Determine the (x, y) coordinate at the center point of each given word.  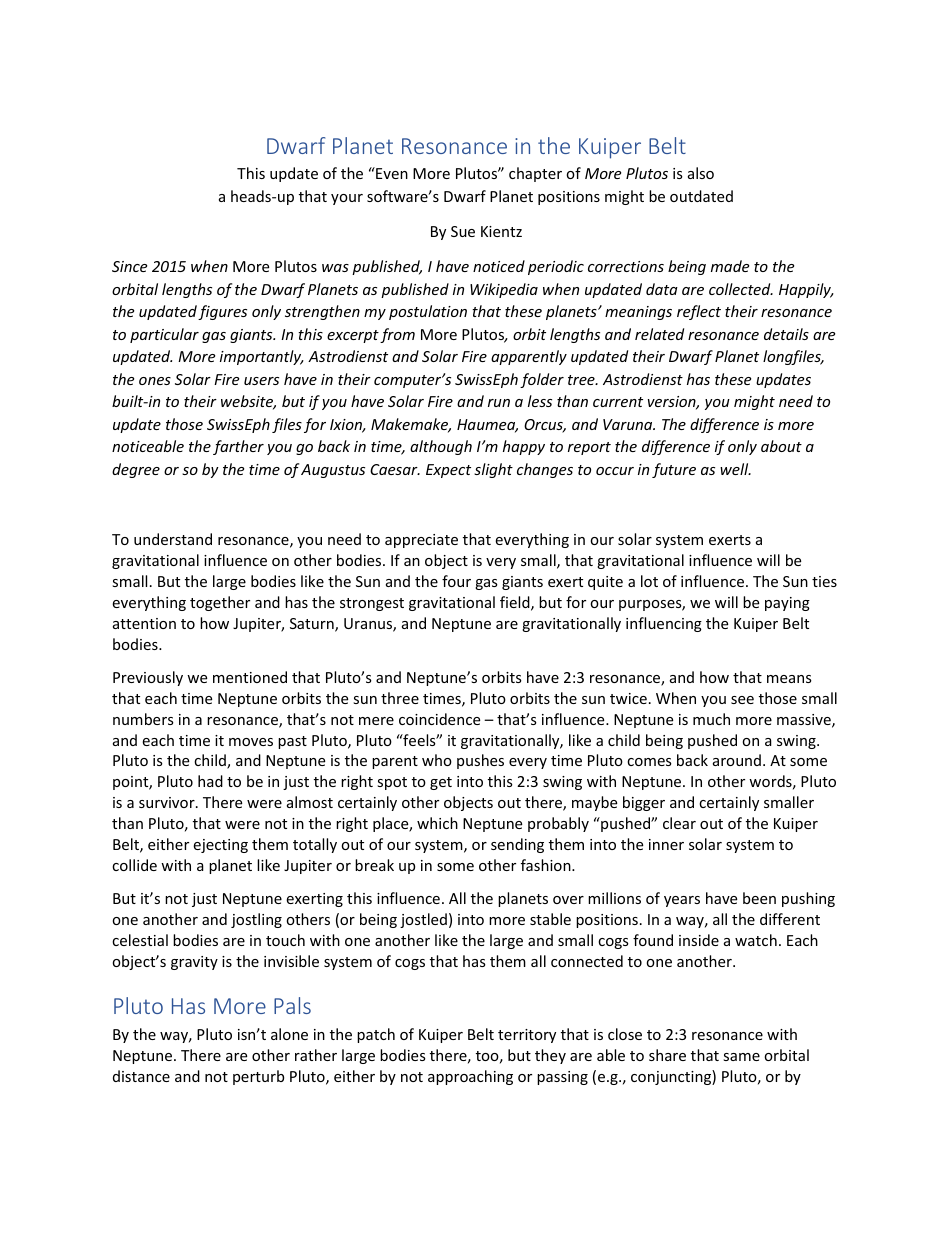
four (456, 581)
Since (129, 266)
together (220, 603)
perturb (258, 1077)
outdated (701, 196)
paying (787, 604)
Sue (463, 231)
